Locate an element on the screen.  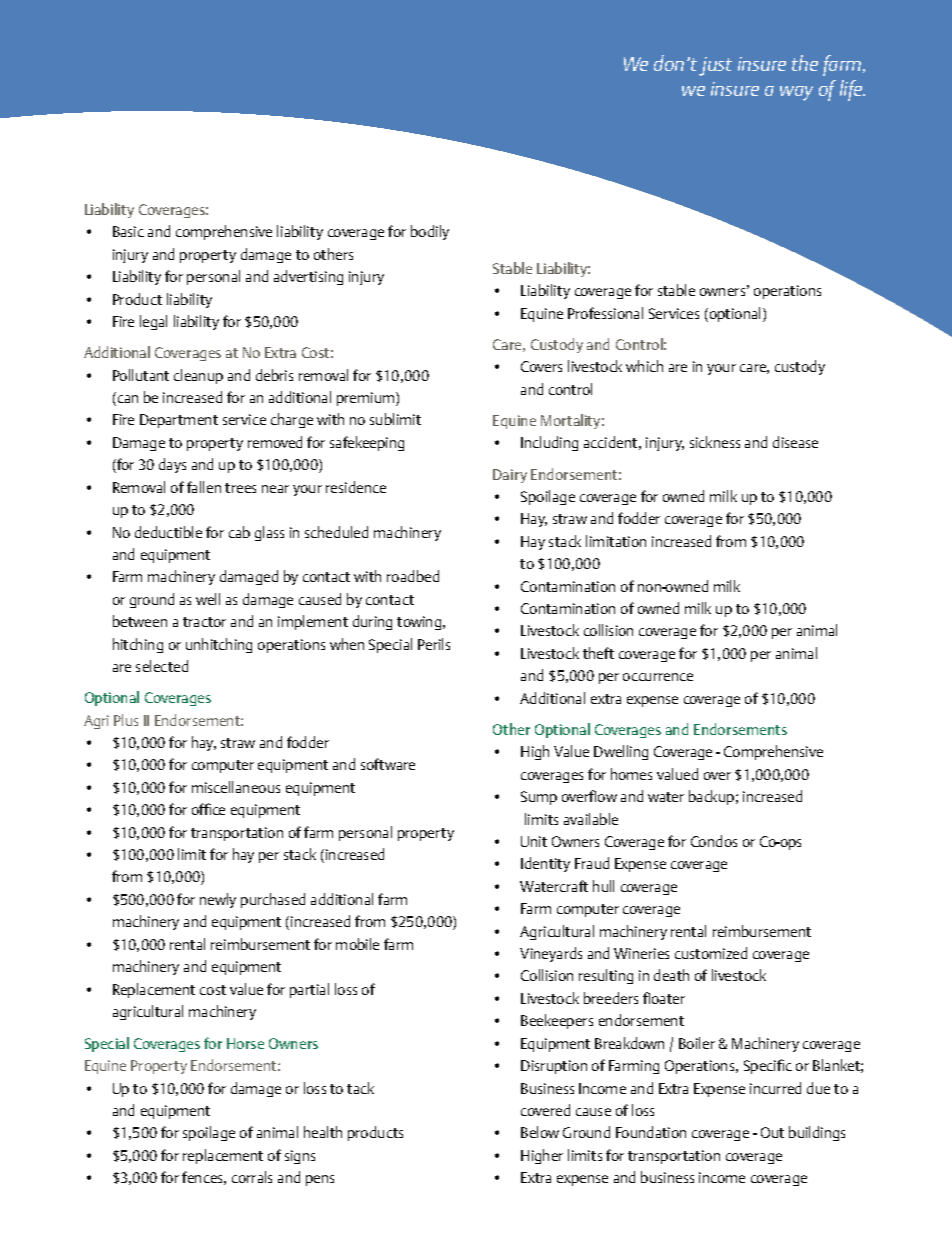
corrals is located at coordinates (252, 1177).
